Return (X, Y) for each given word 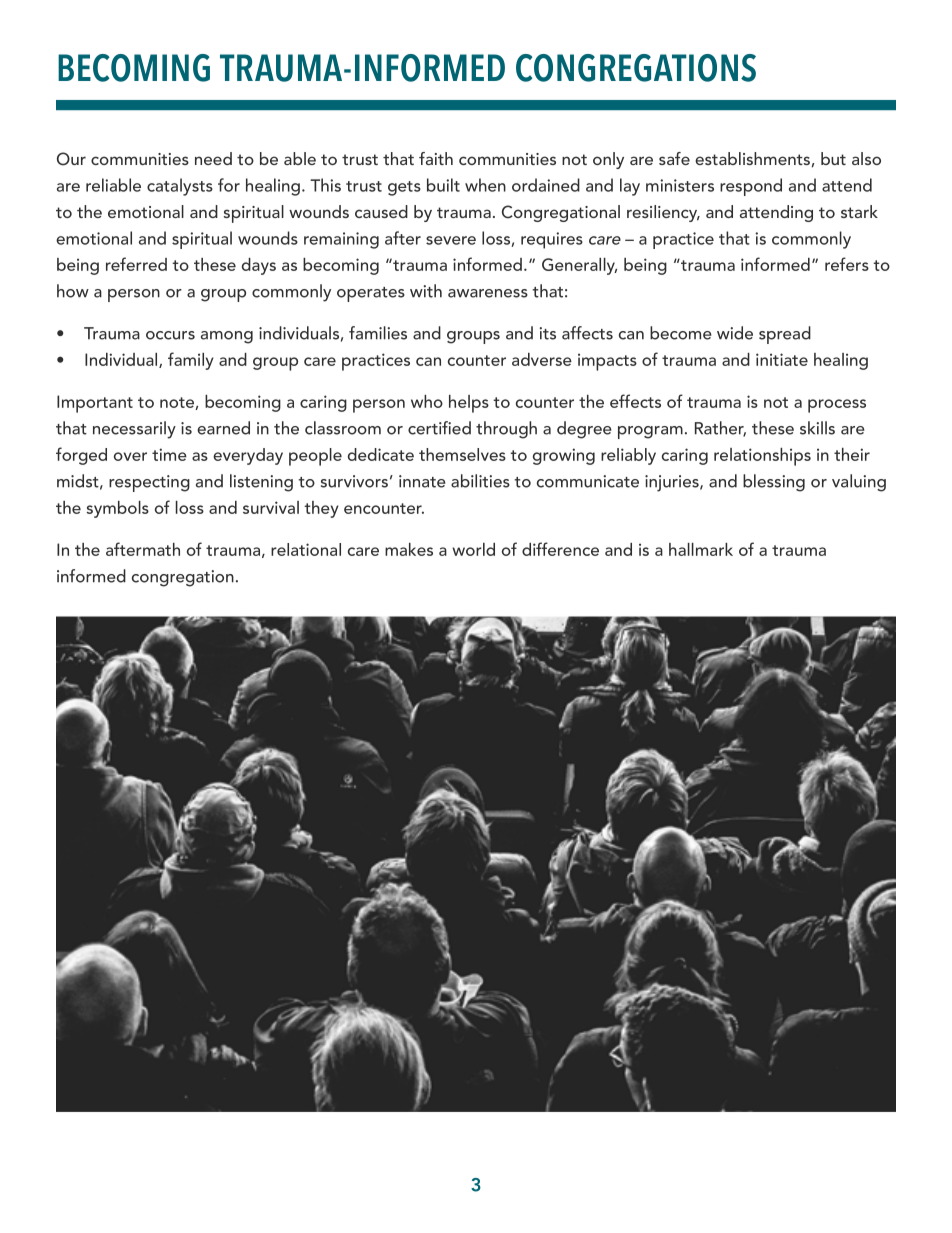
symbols (117, 509)
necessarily (134, 430)
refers (847, 264)
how (73, 291)
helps (469, 404)
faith (436, 158)
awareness (488, 293)
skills (817, 428)
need (213, 158)
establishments (752, 158)
